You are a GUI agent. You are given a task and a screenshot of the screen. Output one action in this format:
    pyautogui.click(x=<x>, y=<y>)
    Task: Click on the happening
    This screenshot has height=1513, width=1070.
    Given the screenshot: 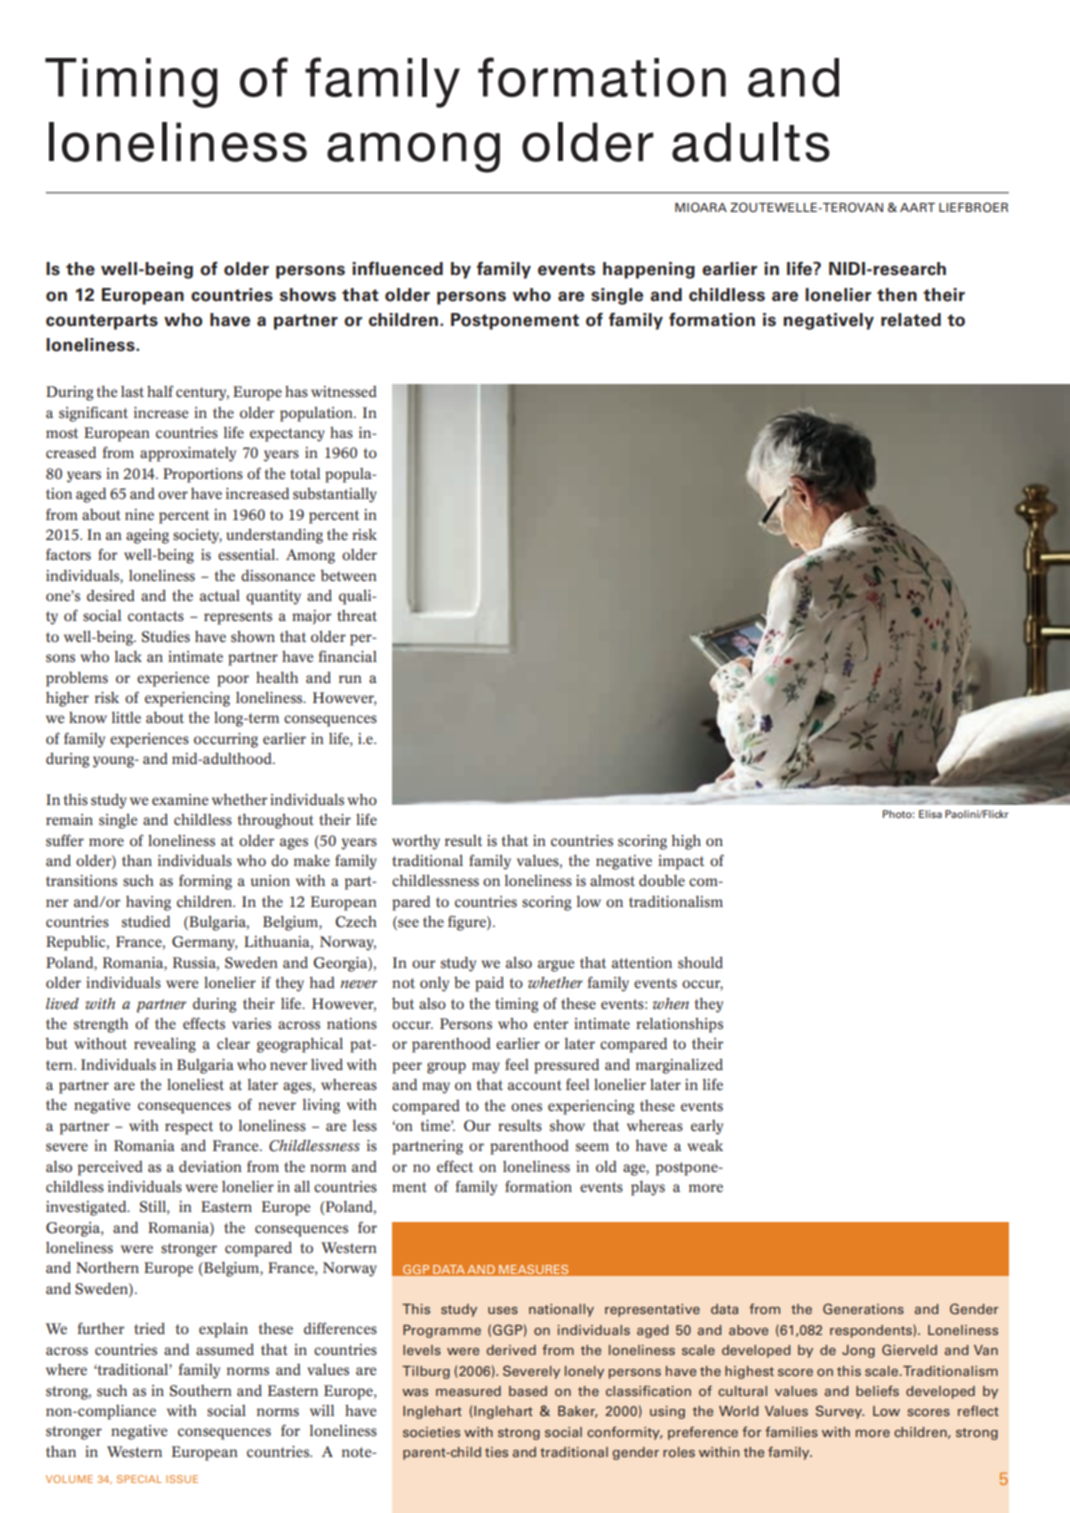 What is the action you would take?
    pyautogui.click(x=649, y=270)
